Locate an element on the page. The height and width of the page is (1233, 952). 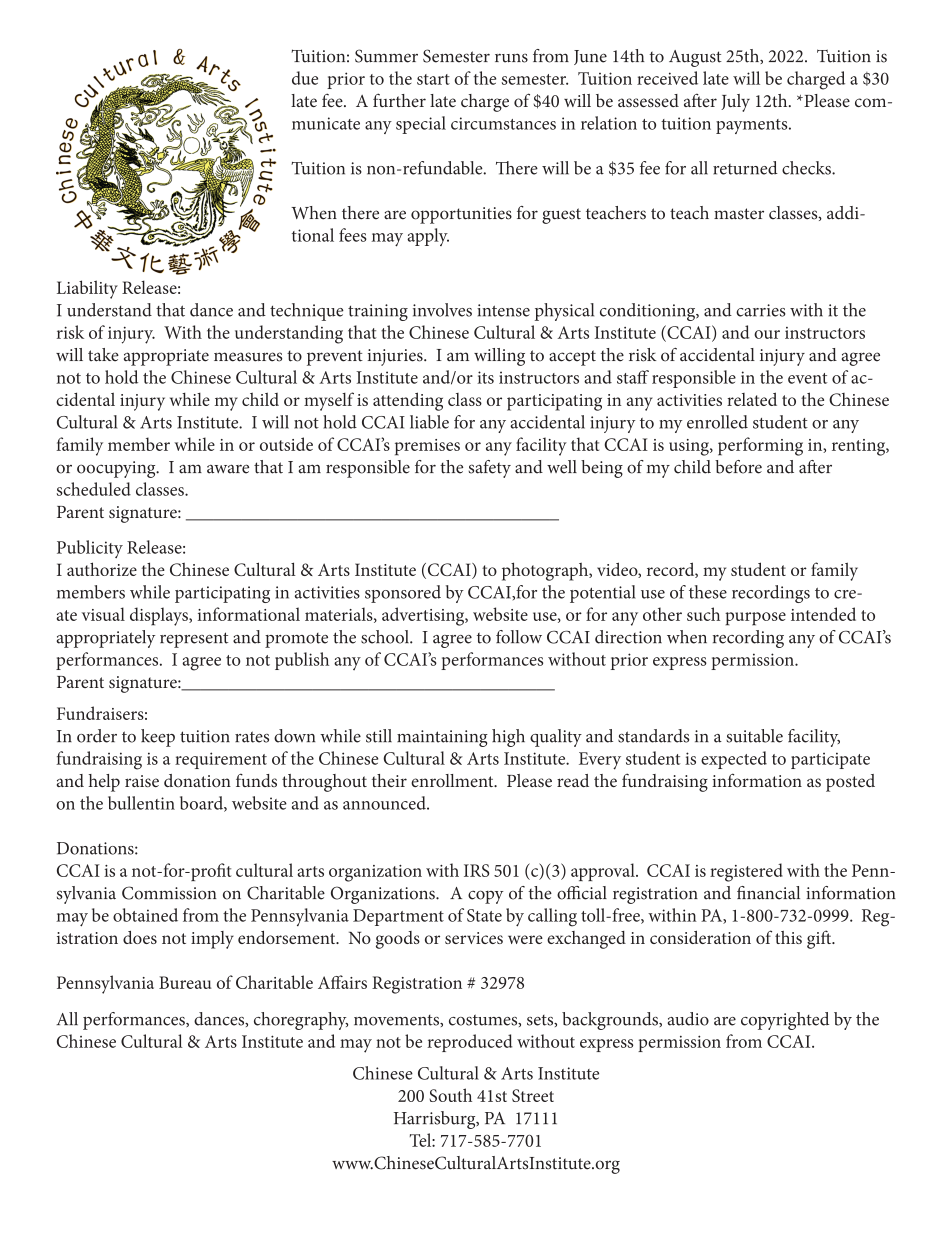
due is located at coordinates (305, 78).
